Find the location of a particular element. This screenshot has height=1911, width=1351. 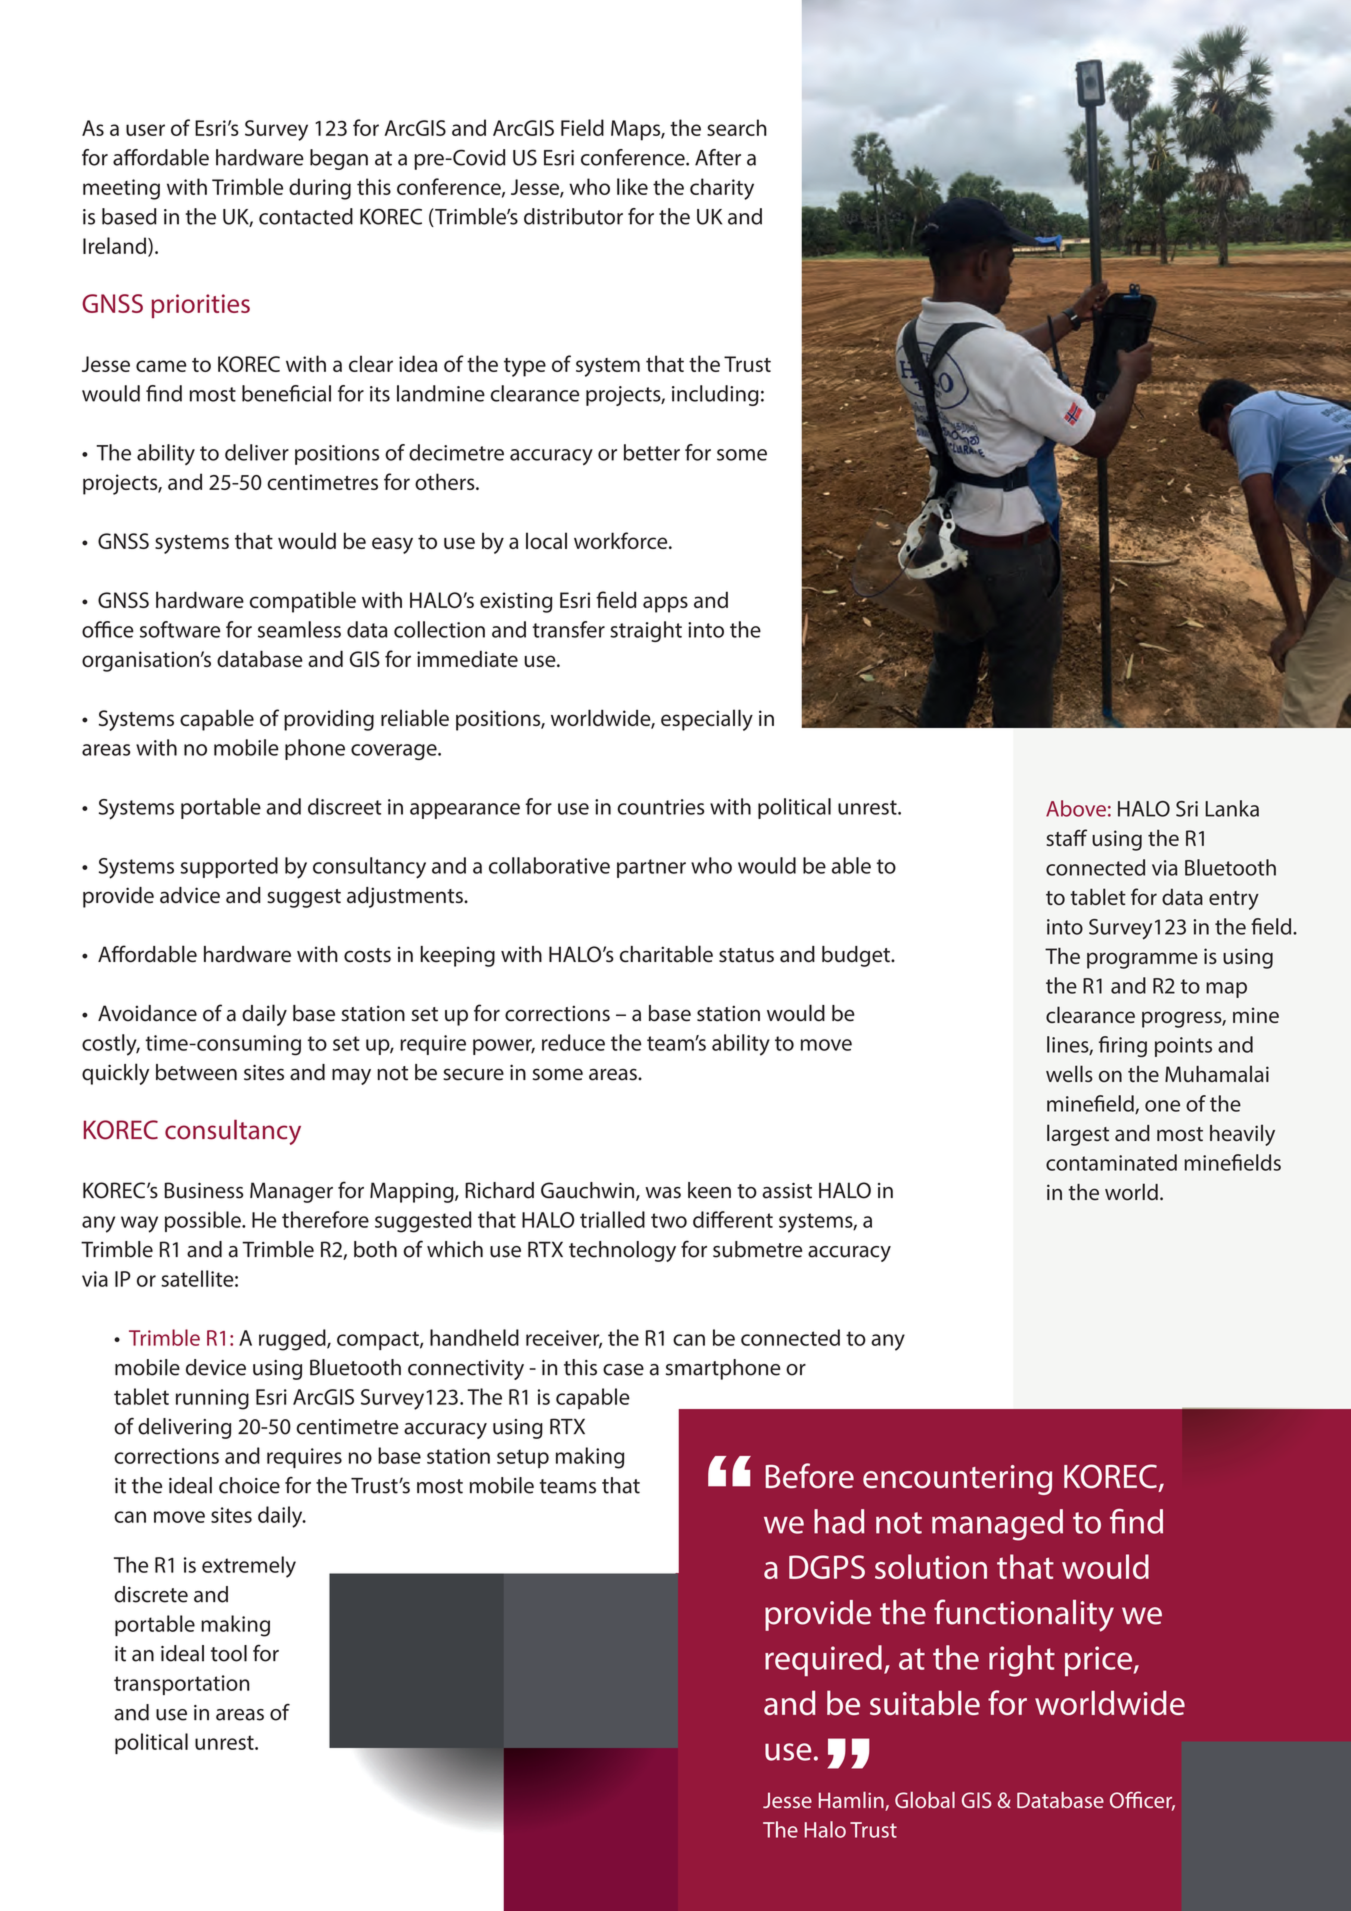

search is located at coordinates (737, 127).
